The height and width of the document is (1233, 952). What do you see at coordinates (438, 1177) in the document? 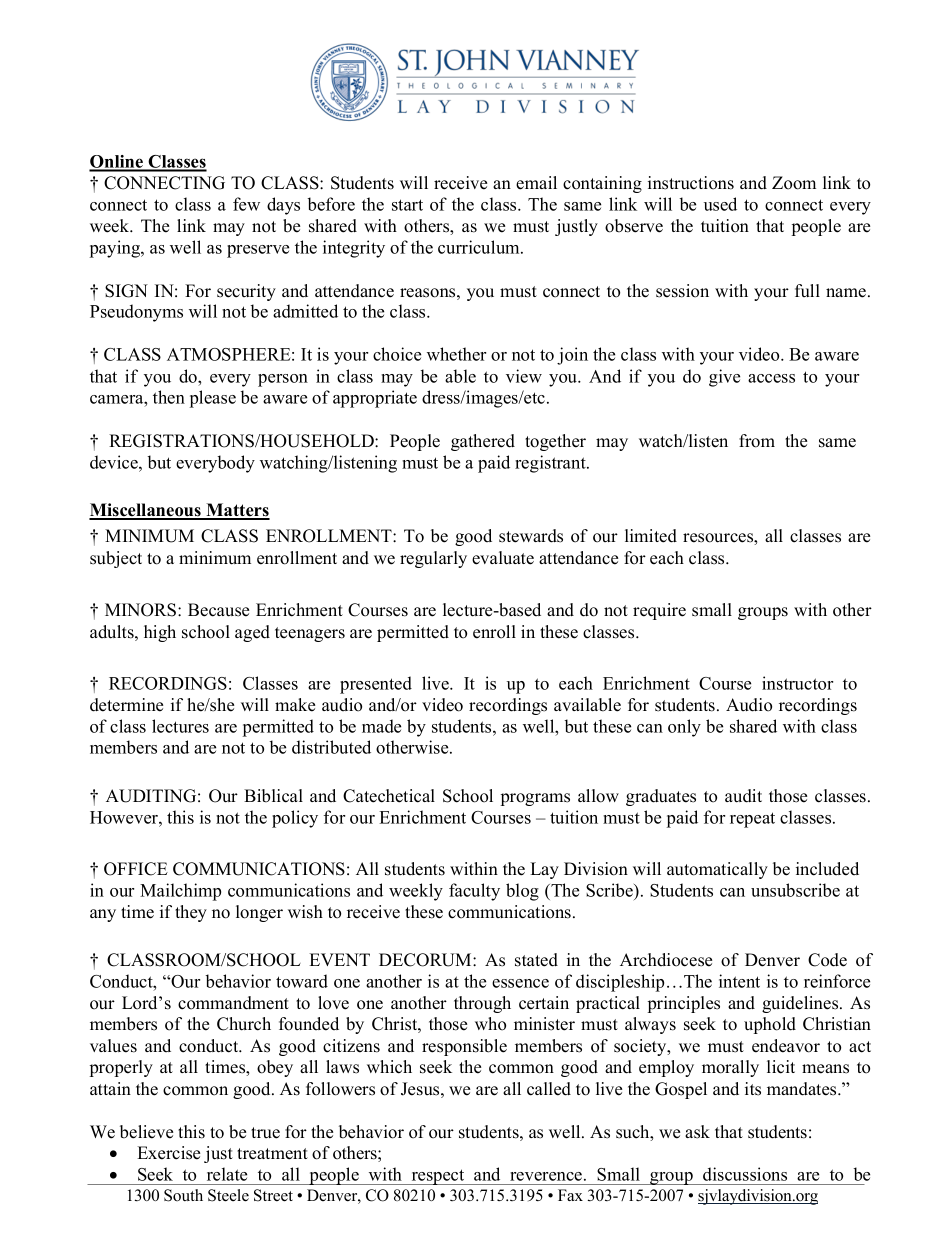
I see `respect` at bounding box center [438, 1177].
